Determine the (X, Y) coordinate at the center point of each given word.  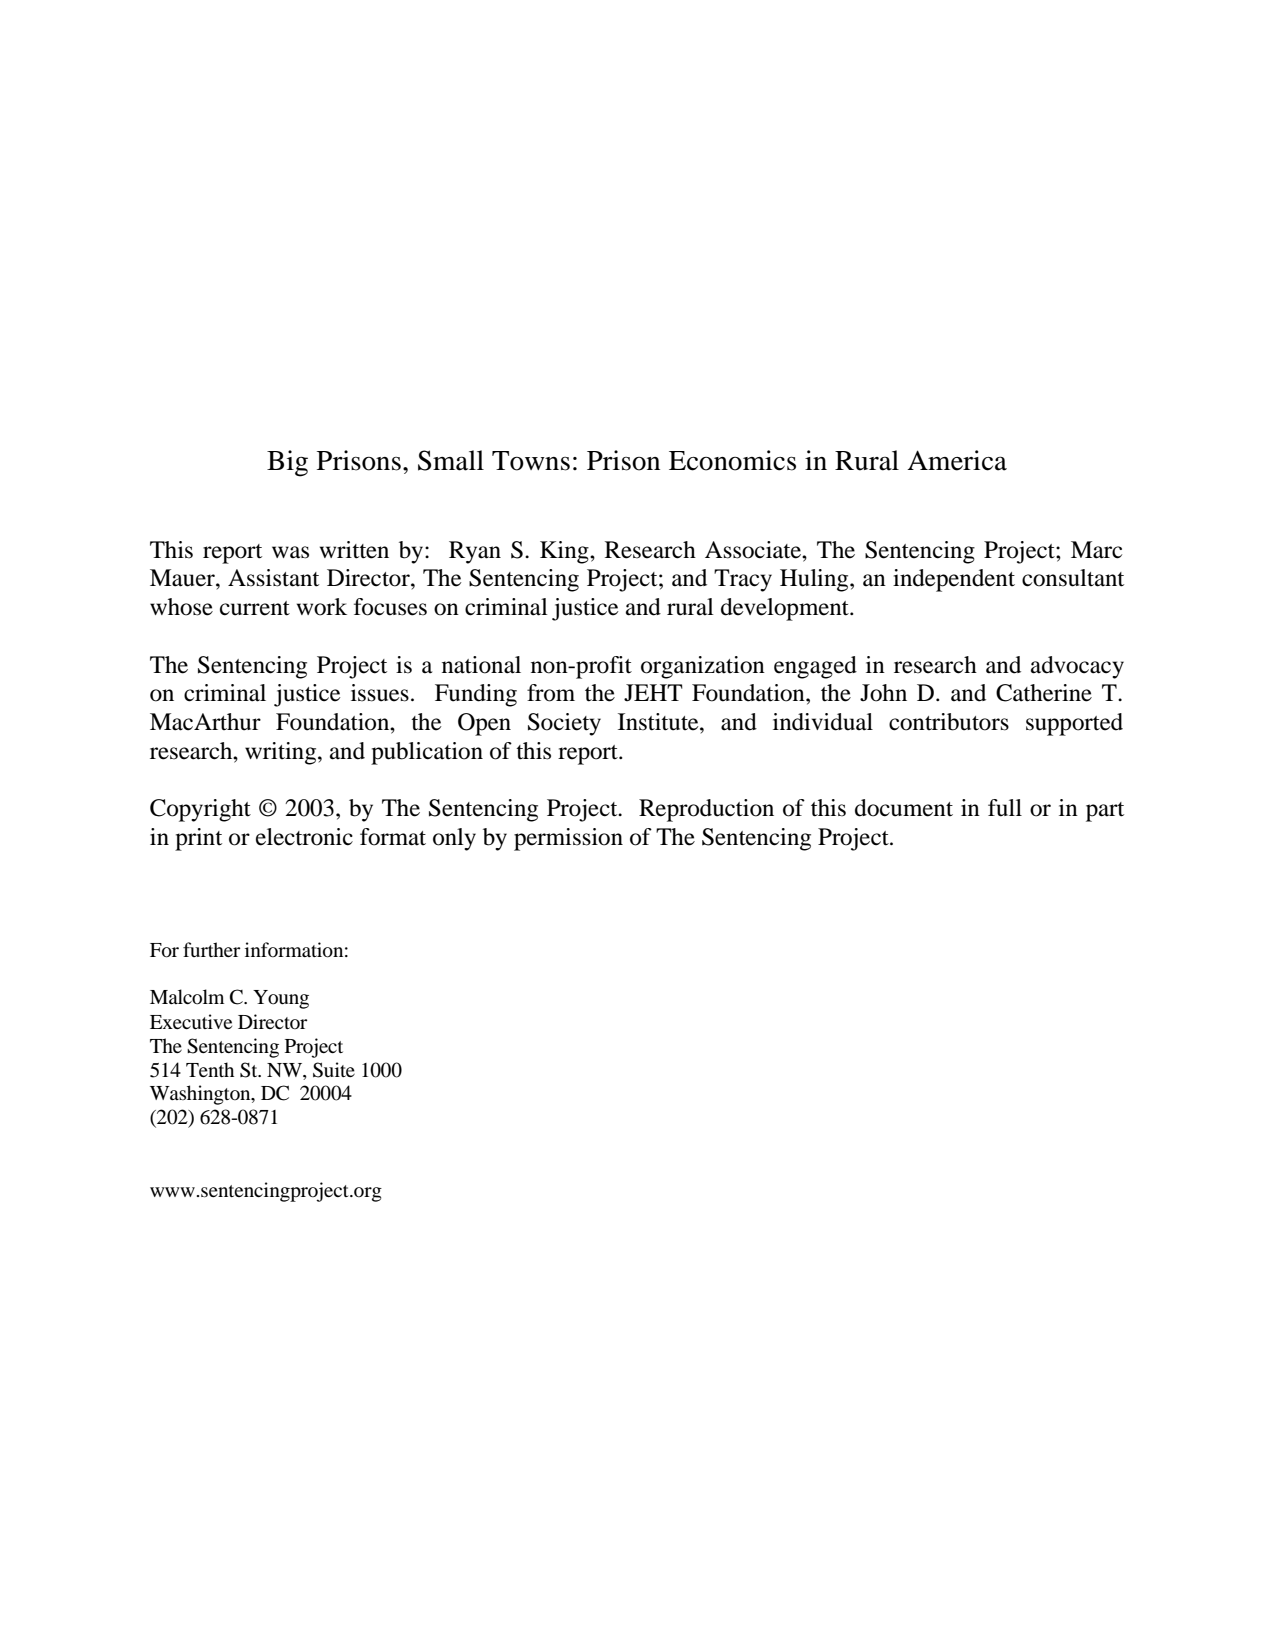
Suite (334, 1070)
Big (287, 463)
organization (703, 667)
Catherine (1044, 693)
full (1005, 808)
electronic (304, 837)
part (1105, 812)
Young (281, 999)
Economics (732, 460)
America (957, 460)
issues (380, 693)
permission (568, 839)
